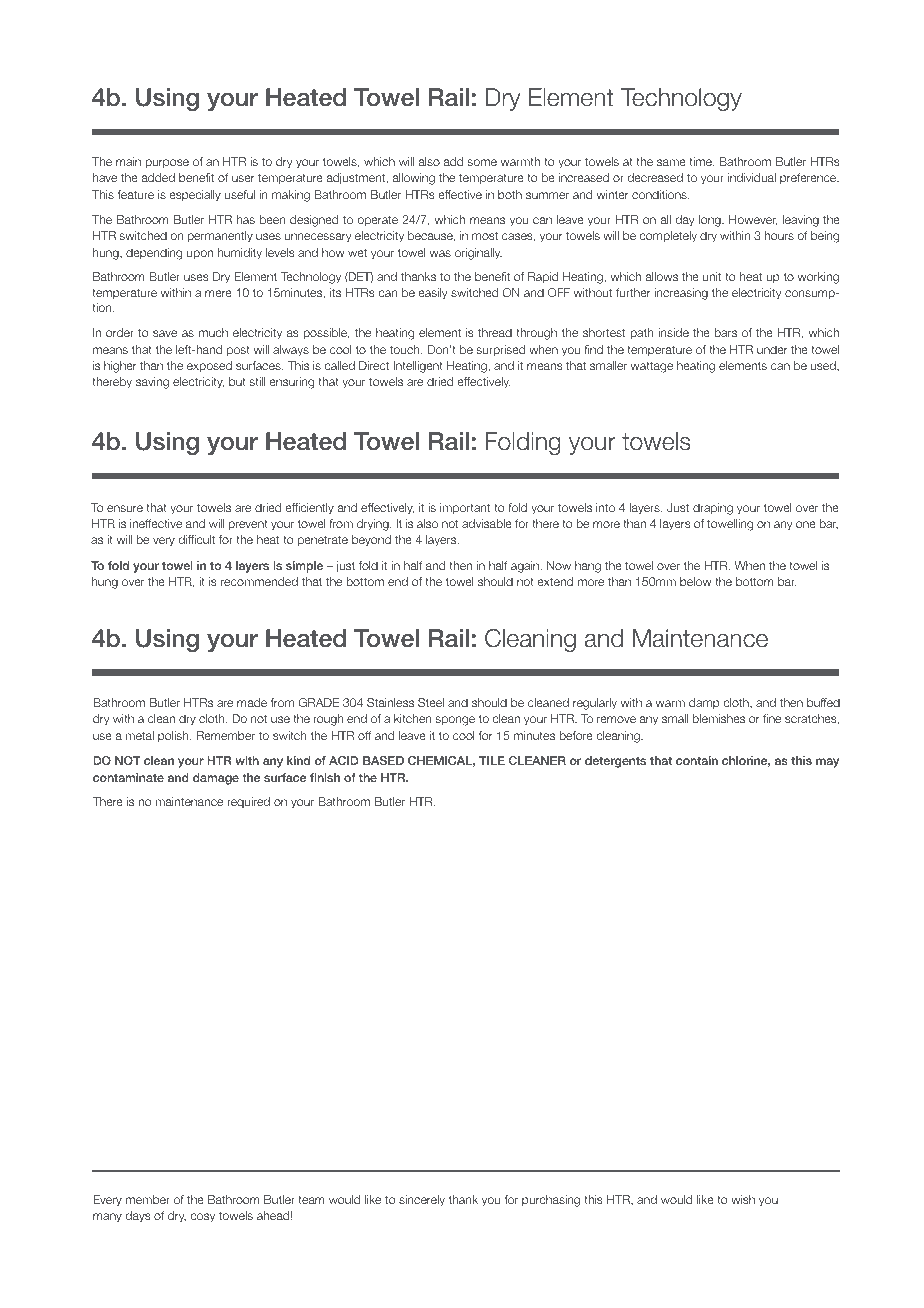 This screenshot has width=924, height=1308. I want to click on individual, so click(752, 177).
